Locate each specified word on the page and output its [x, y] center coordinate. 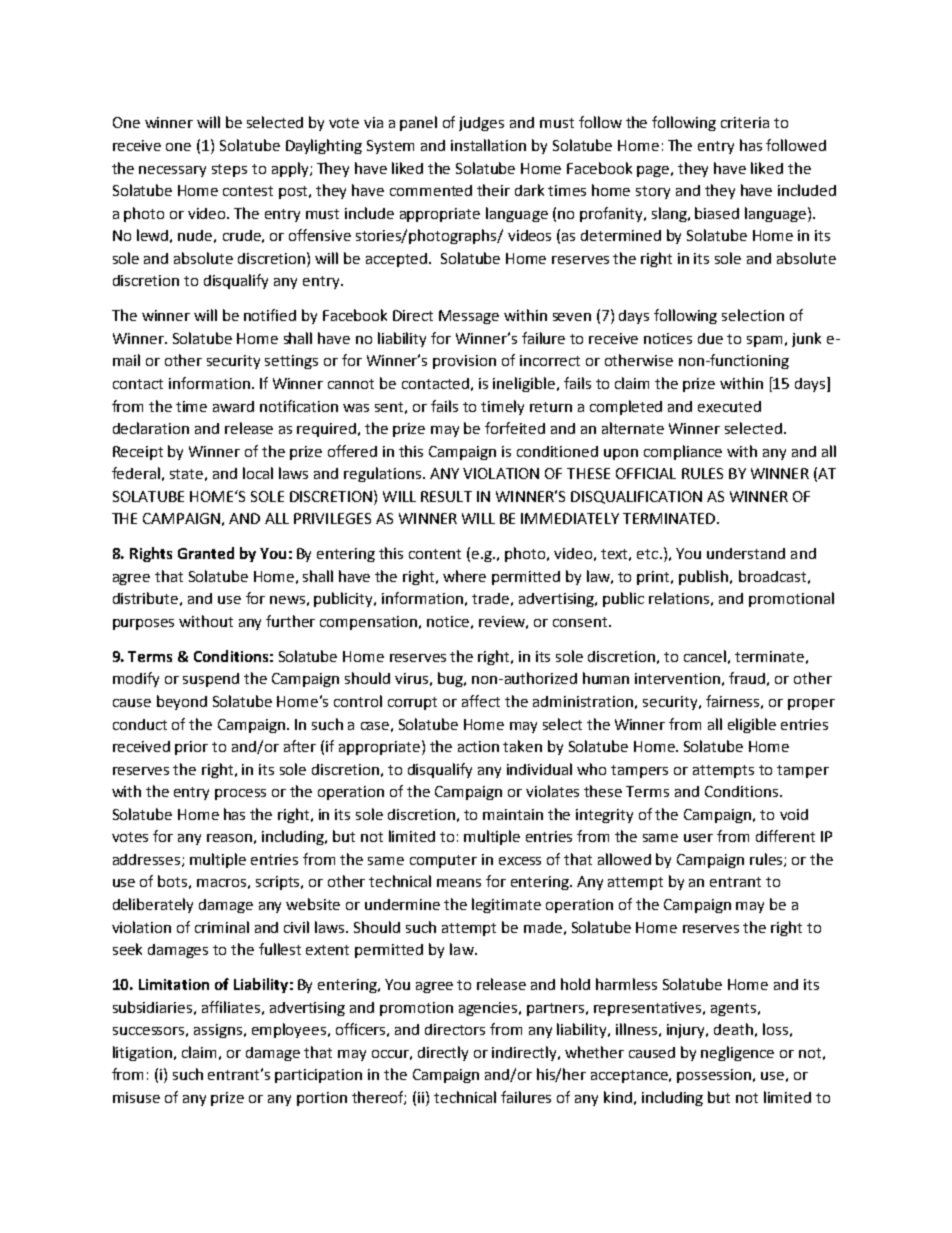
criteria [745, 122]
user [698, 838]
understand [746, 553]
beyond [182, 702]
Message [469, 317]
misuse [136, 1097]
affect [481, 701]
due [710, 338]
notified [270, 315]
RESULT [446, 496]
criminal [222, 927]
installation [488, 145]
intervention [677, 678]
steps [229, 170]
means [459, 883]
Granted [206, 553]
